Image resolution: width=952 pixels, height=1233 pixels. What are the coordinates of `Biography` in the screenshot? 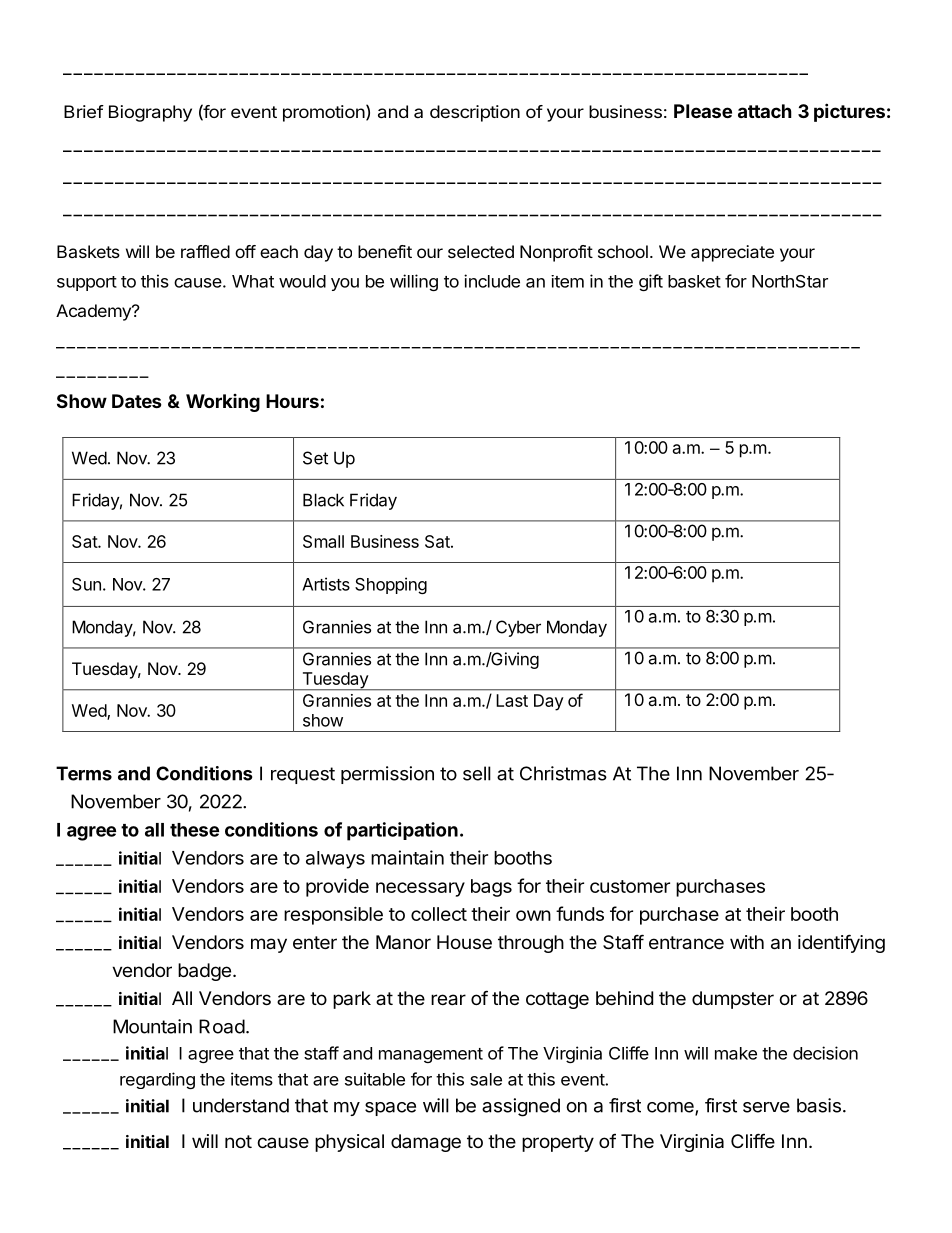 It's located at (150, 113).
